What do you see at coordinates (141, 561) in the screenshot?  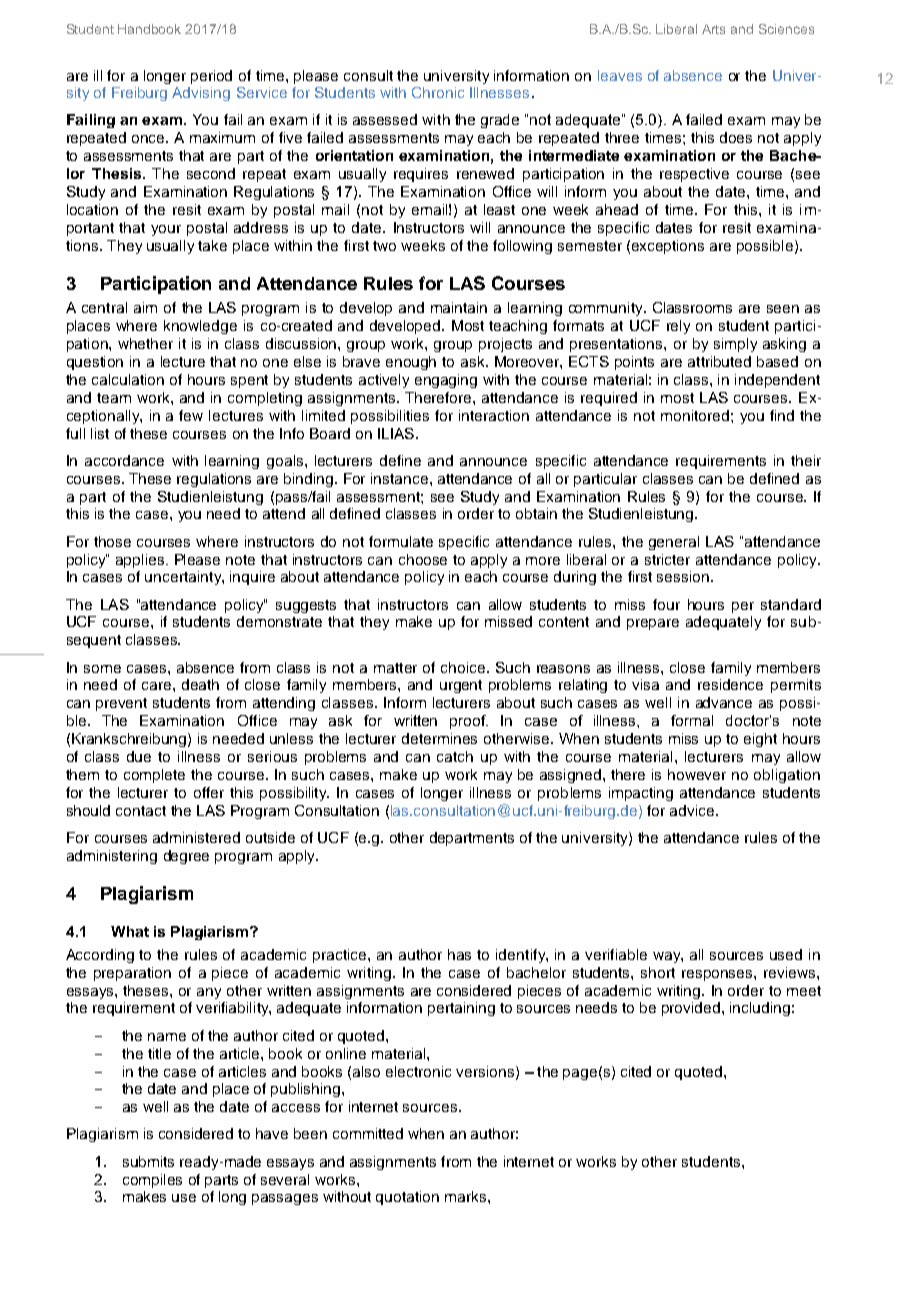 I see `applies` at bounding box center [141, 561].
